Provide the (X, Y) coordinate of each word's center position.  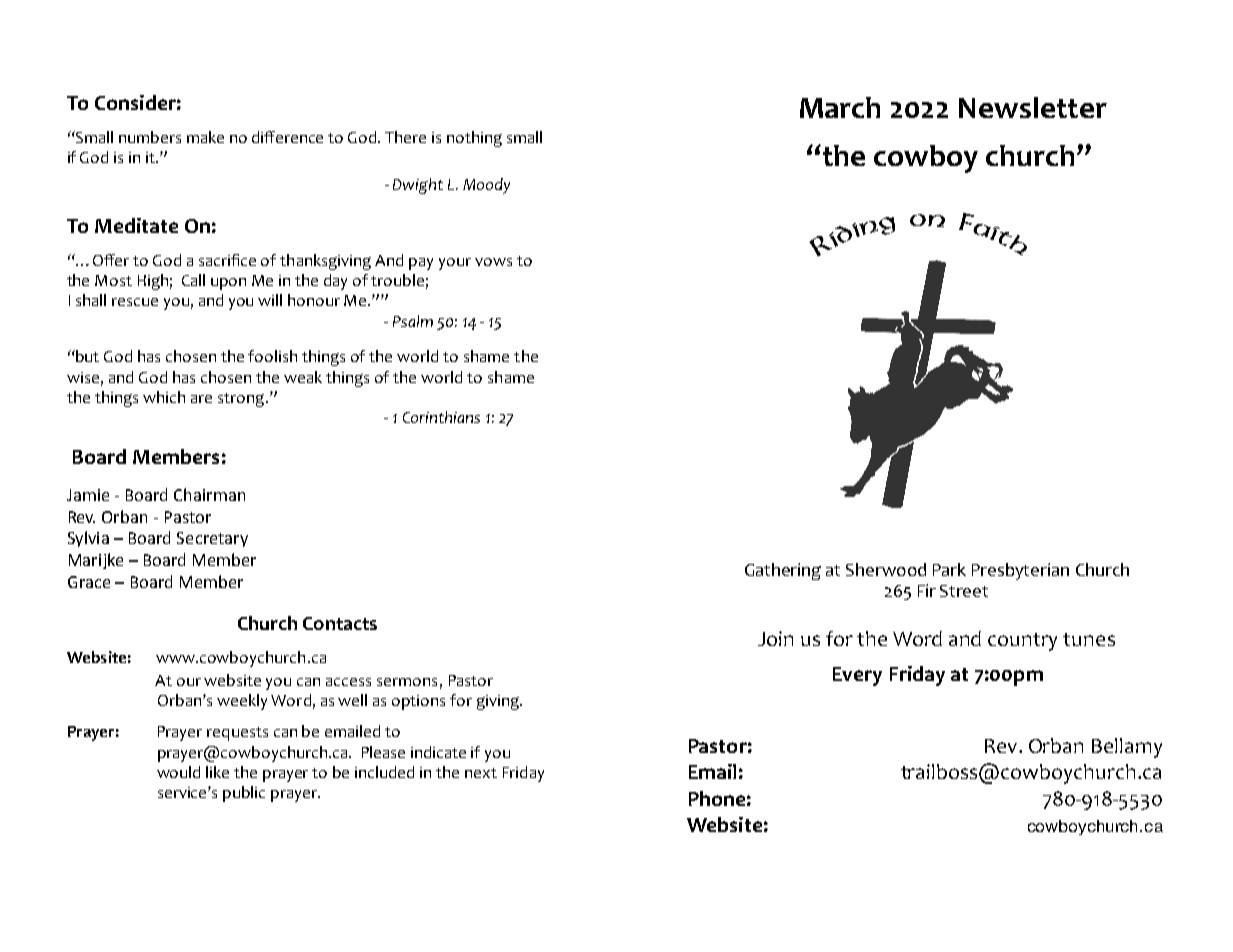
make (205, 137)
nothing (474, 139)
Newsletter (1033, 107)
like (217, 772)
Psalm (413, 321)
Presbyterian (1020, 571)
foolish (272, 356)
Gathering (783, 571)
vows (493, 262)
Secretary (212, 539)
